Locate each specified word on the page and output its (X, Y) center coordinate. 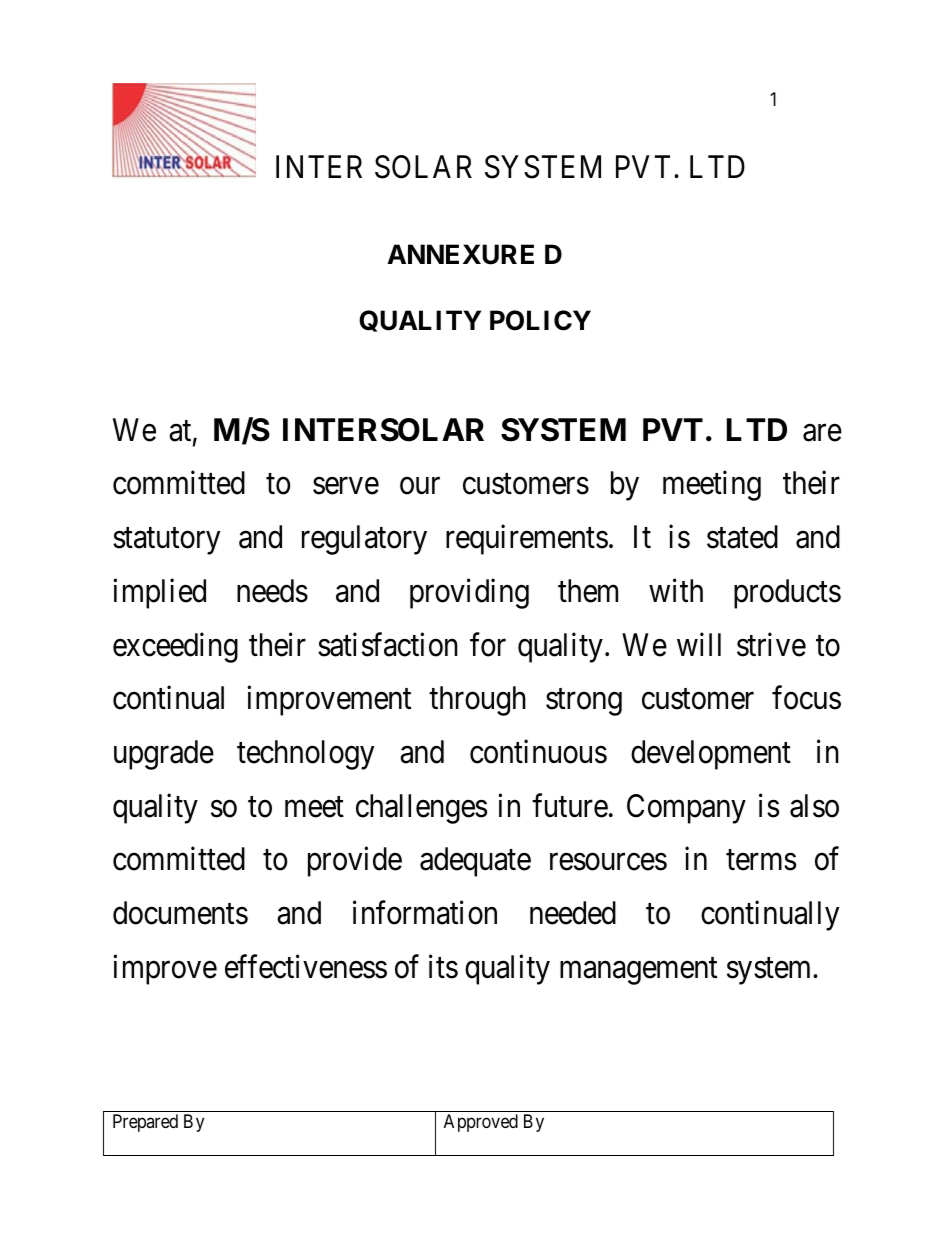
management (638, 971)
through (477, 701)
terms (761, 860)
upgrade (164, 755)
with (676, 590)
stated (742, 537)
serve (346, 486)
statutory (166, 541)
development (711, 755)
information (425, 913)
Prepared (145, 1123)
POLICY (540, 320)
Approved (481, 1123)
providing (469, 594)
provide (355, 862)
